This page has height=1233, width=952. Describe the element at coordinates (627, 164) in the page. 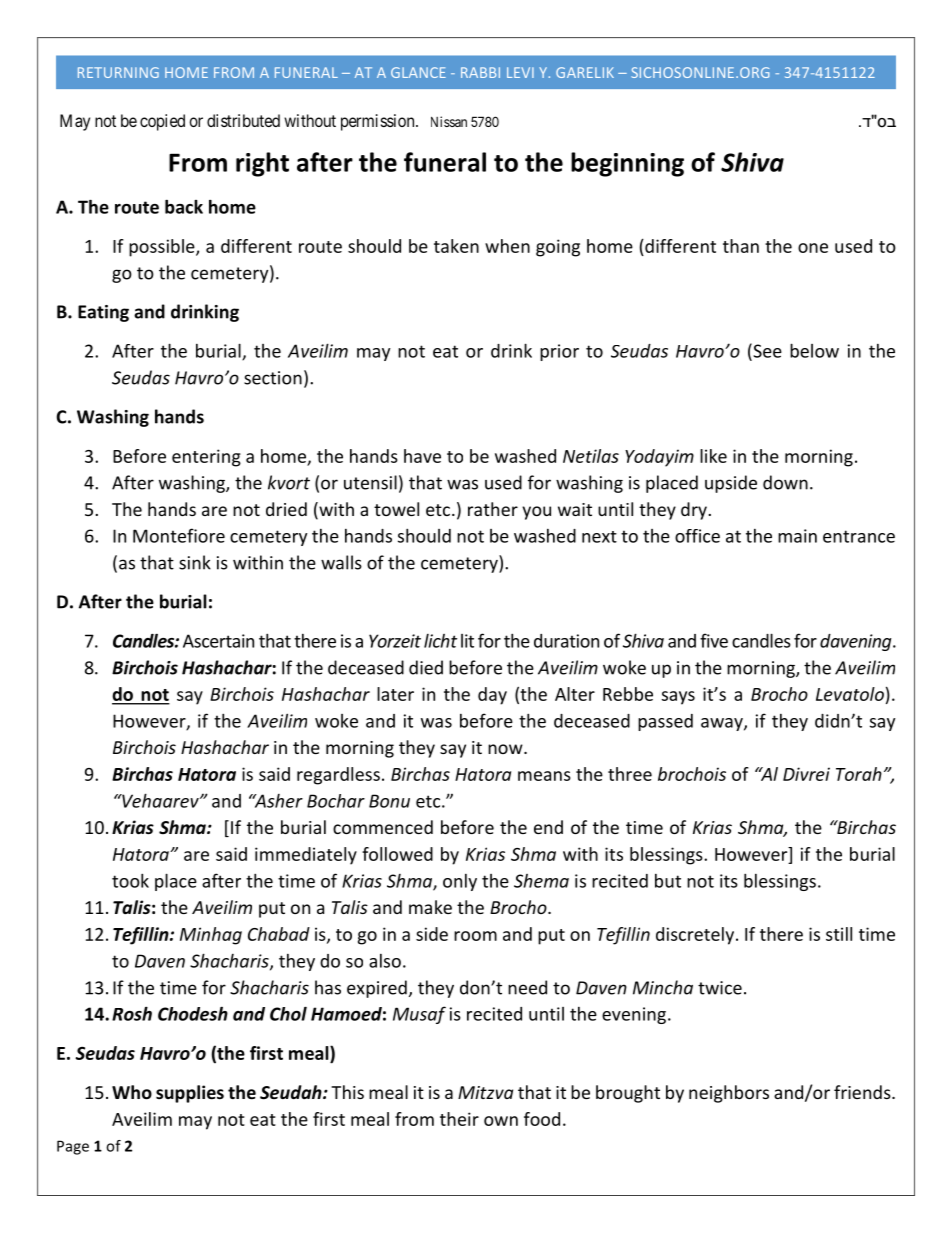

I see `beginning` at that location.
